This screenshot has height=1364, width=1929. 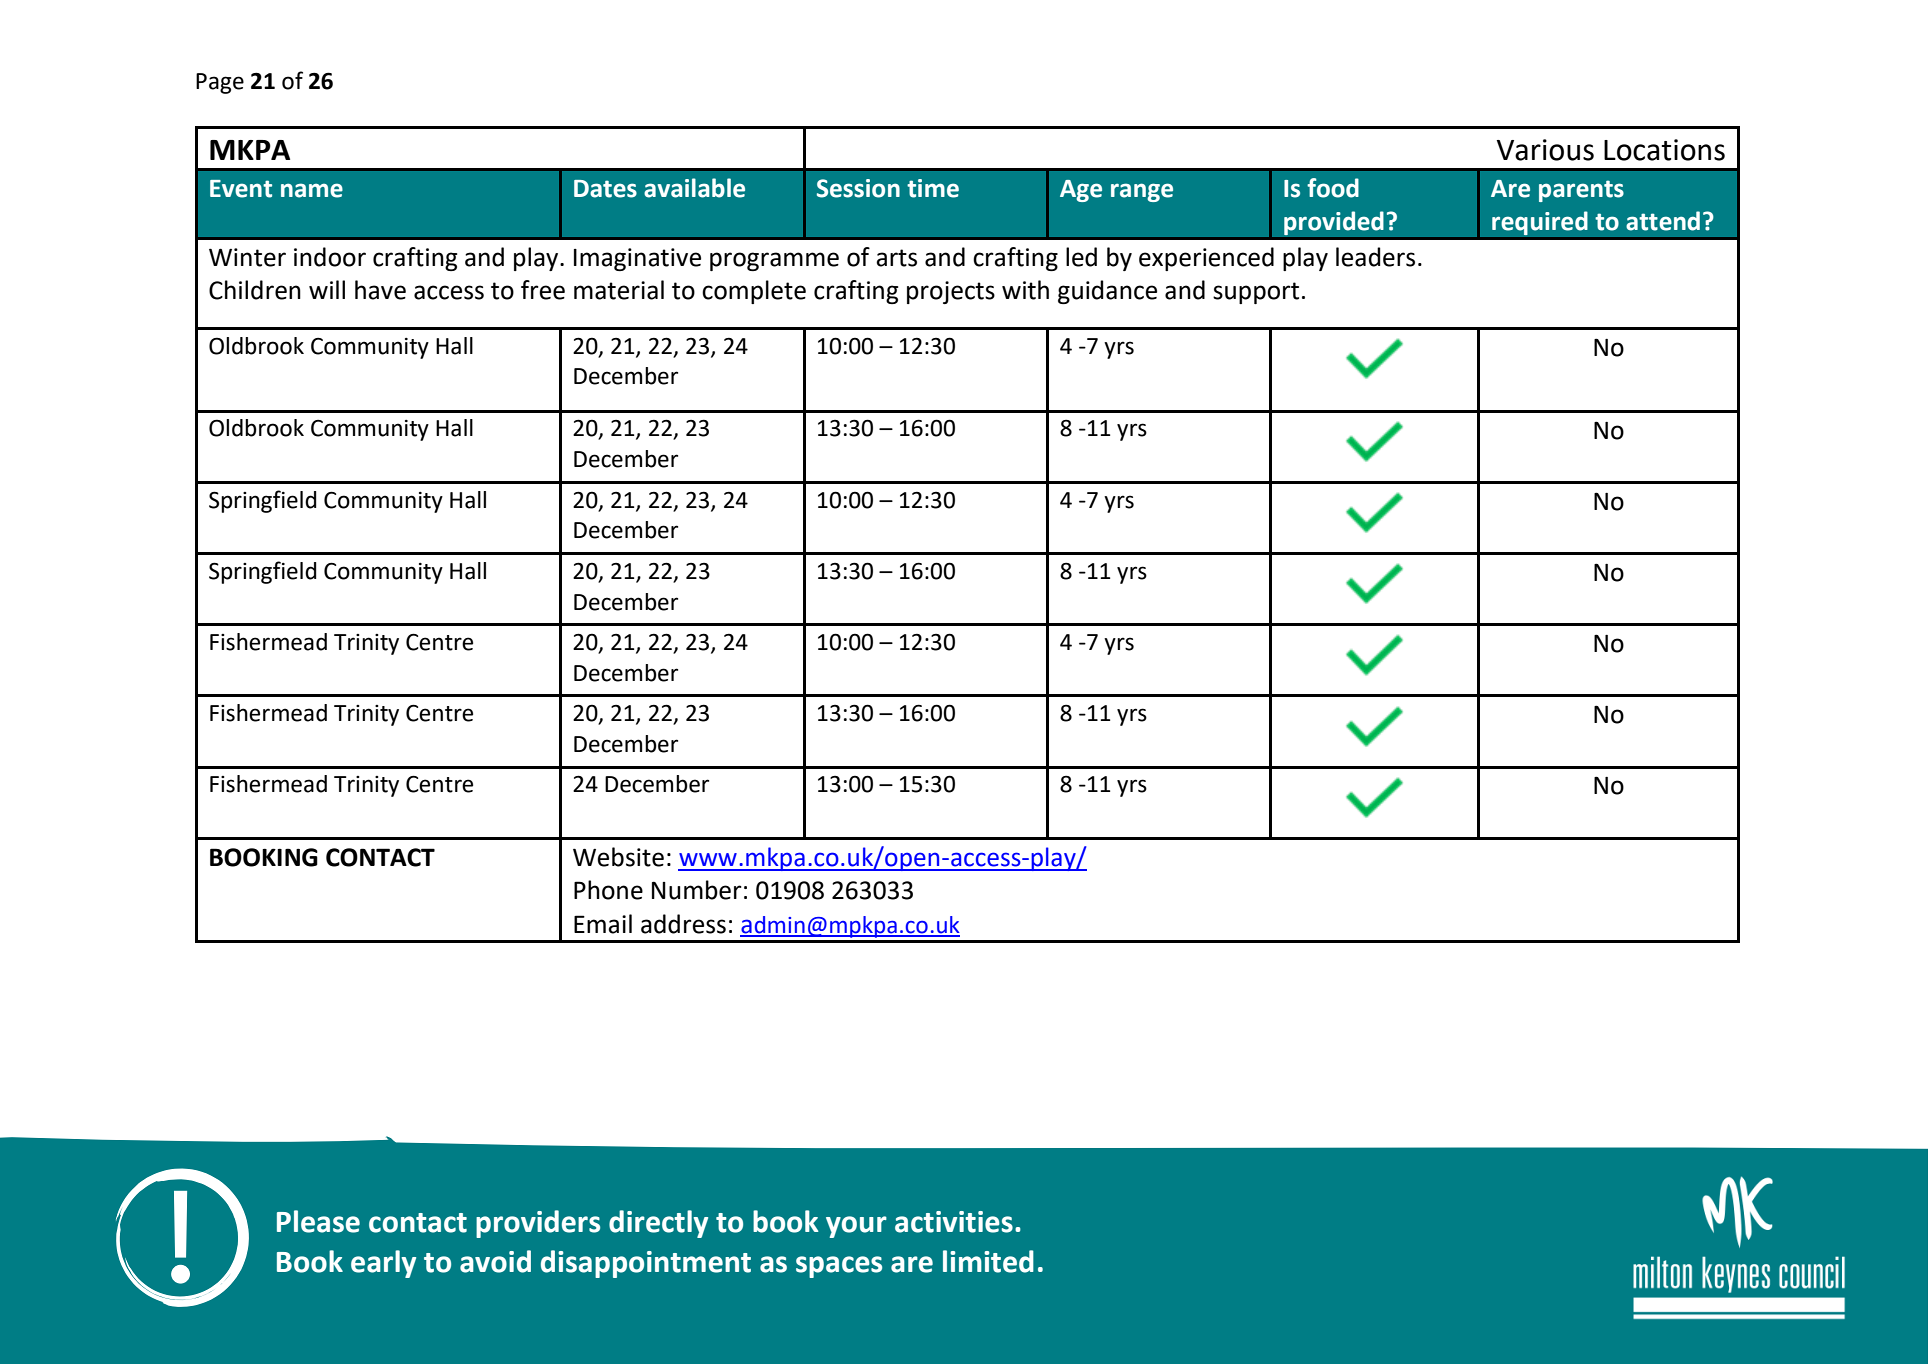 What do you see at coordinates (380, 290) in the screenshot?
I see `have` at bounding box center [380, 290].
